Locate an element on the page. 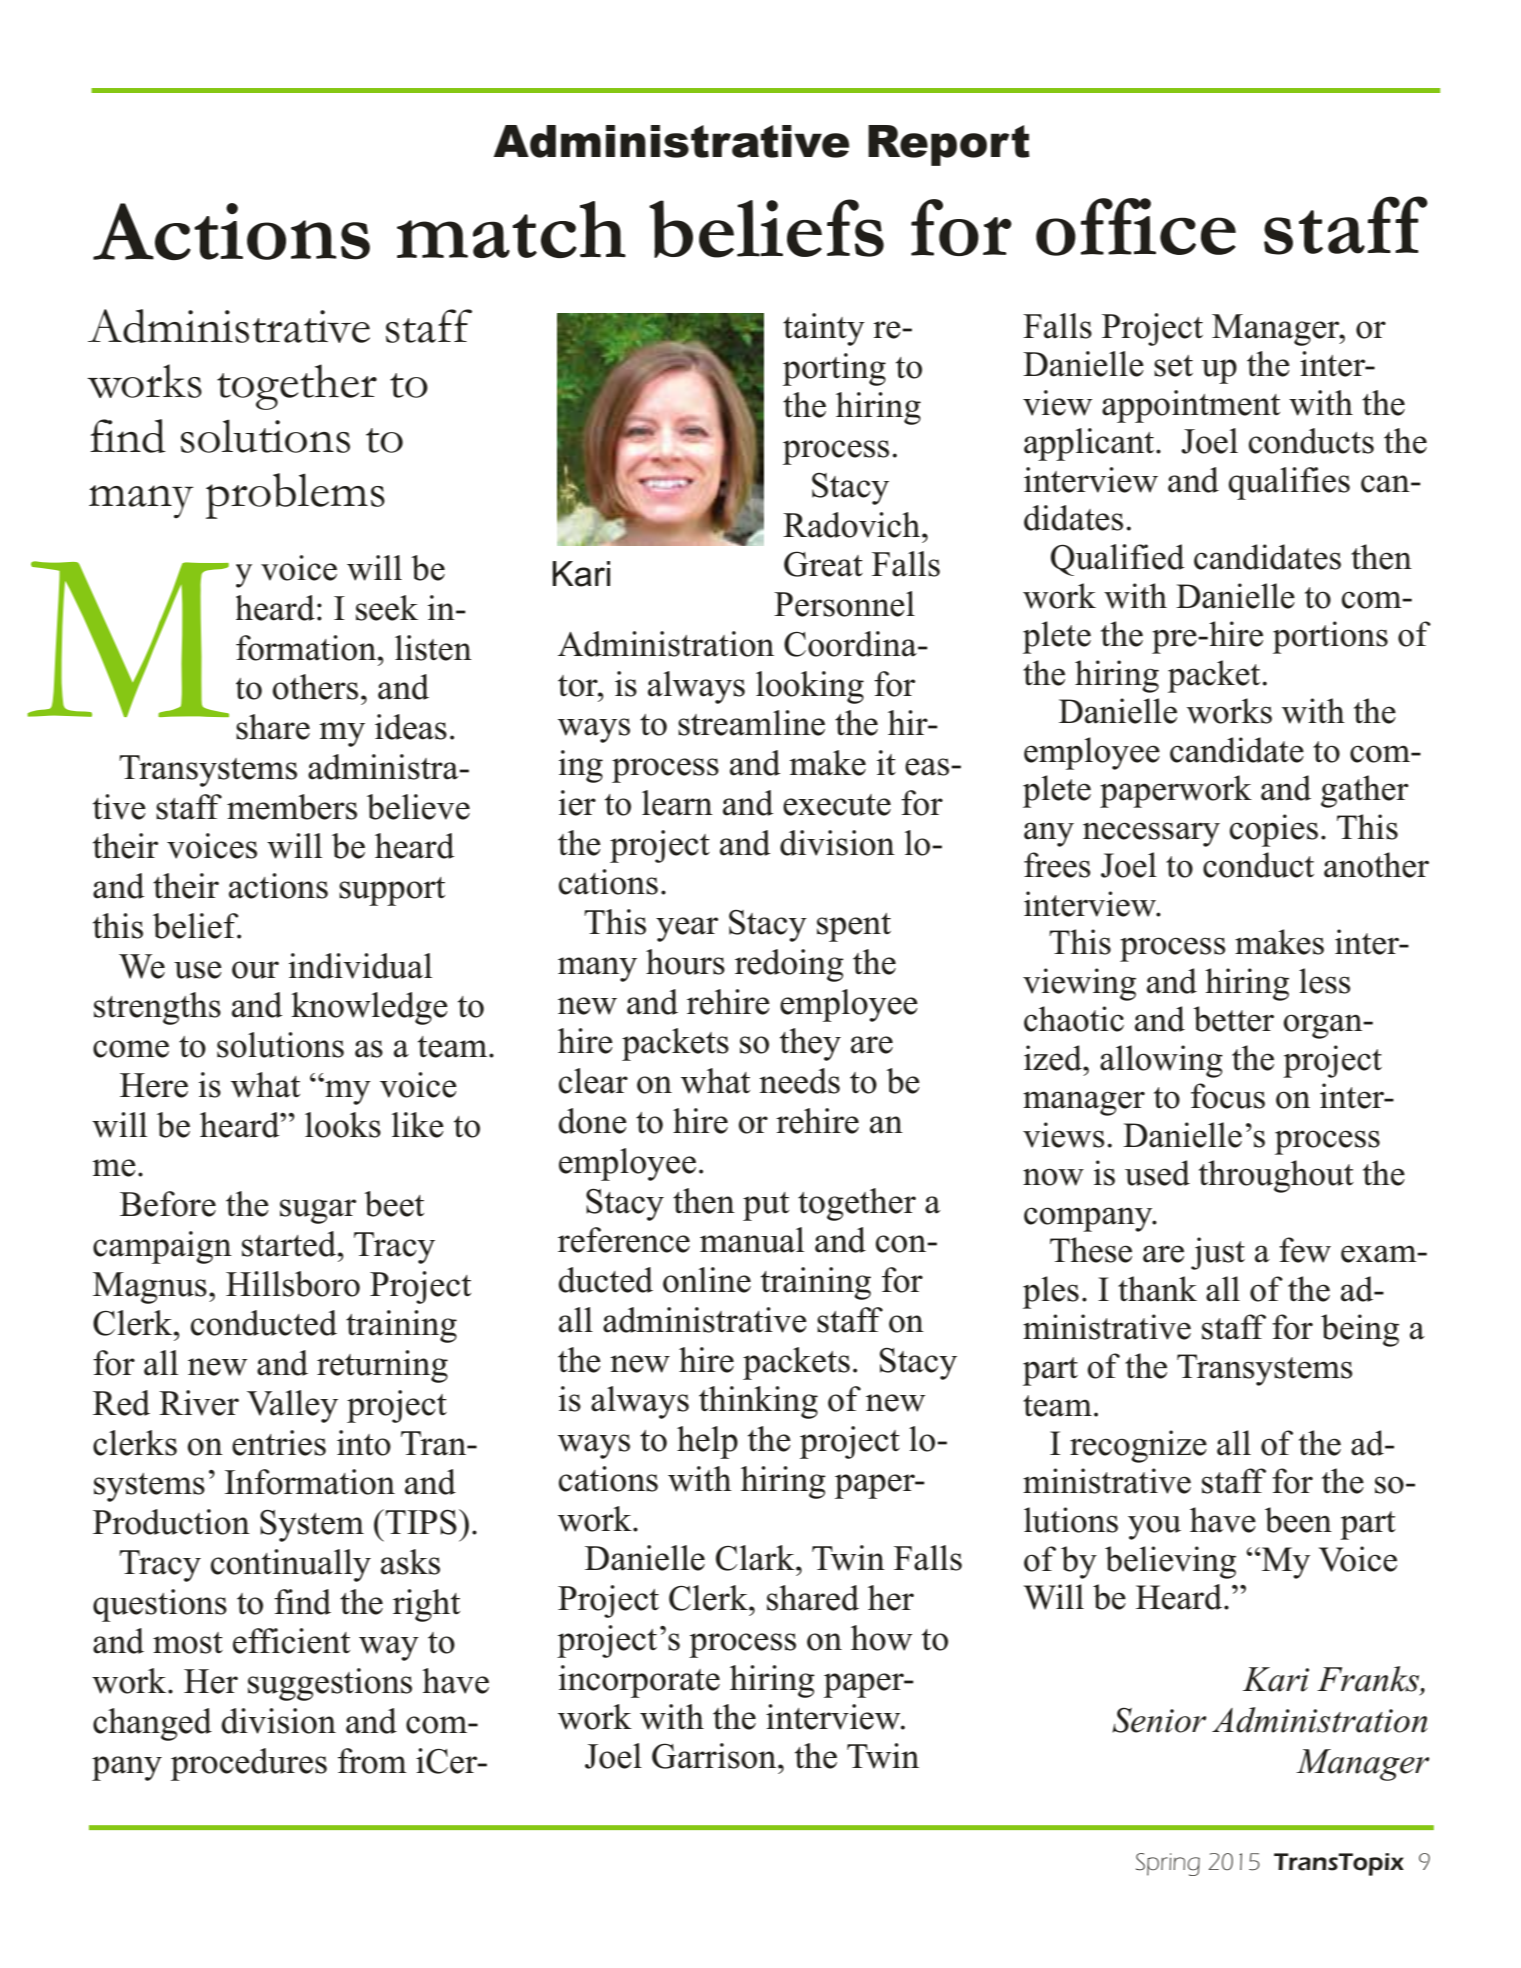  Senior is located at coordinates (1159, 1720).
